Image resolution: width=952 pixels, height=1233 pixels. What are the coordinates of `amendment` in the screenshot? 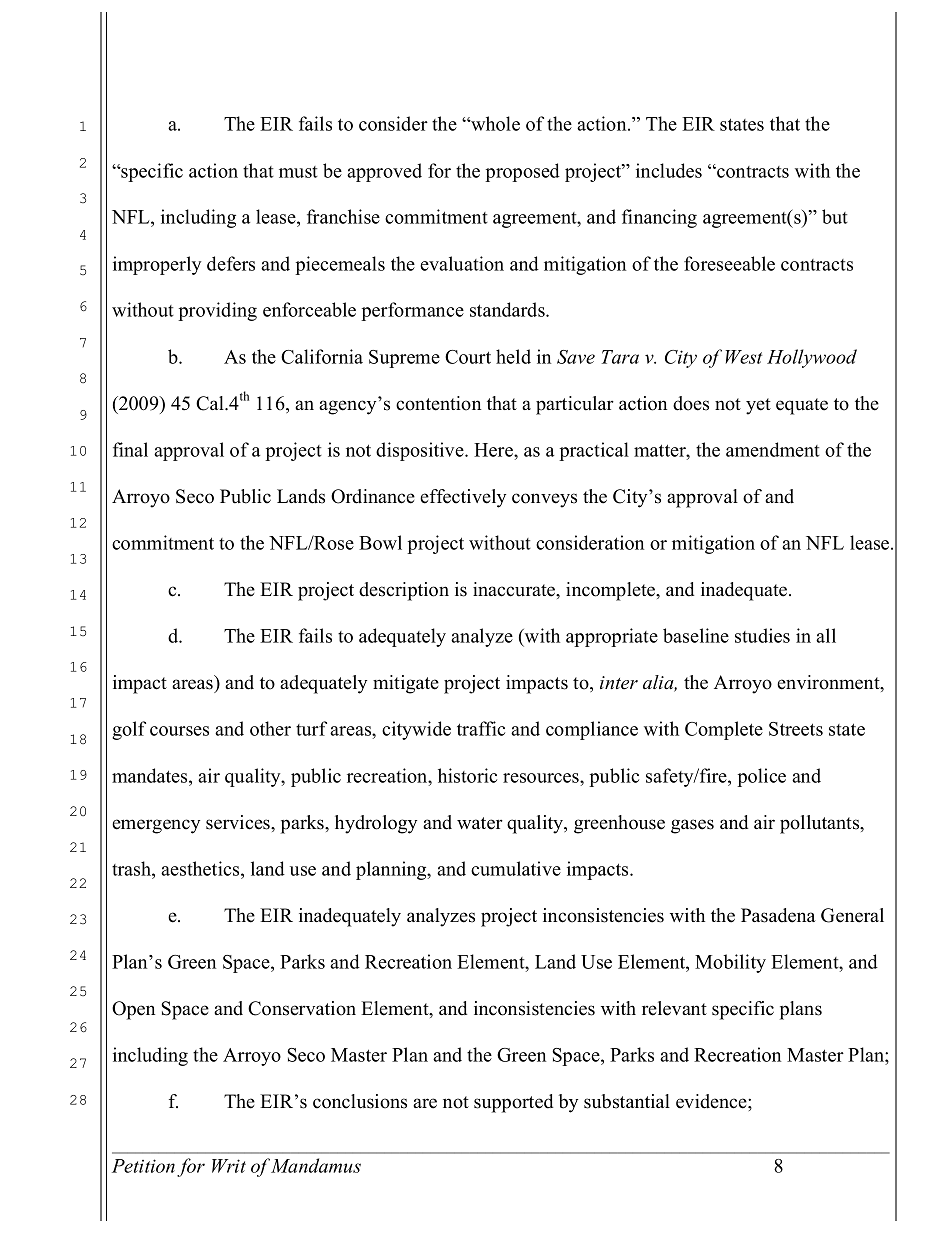 It's located at (773, 449).
